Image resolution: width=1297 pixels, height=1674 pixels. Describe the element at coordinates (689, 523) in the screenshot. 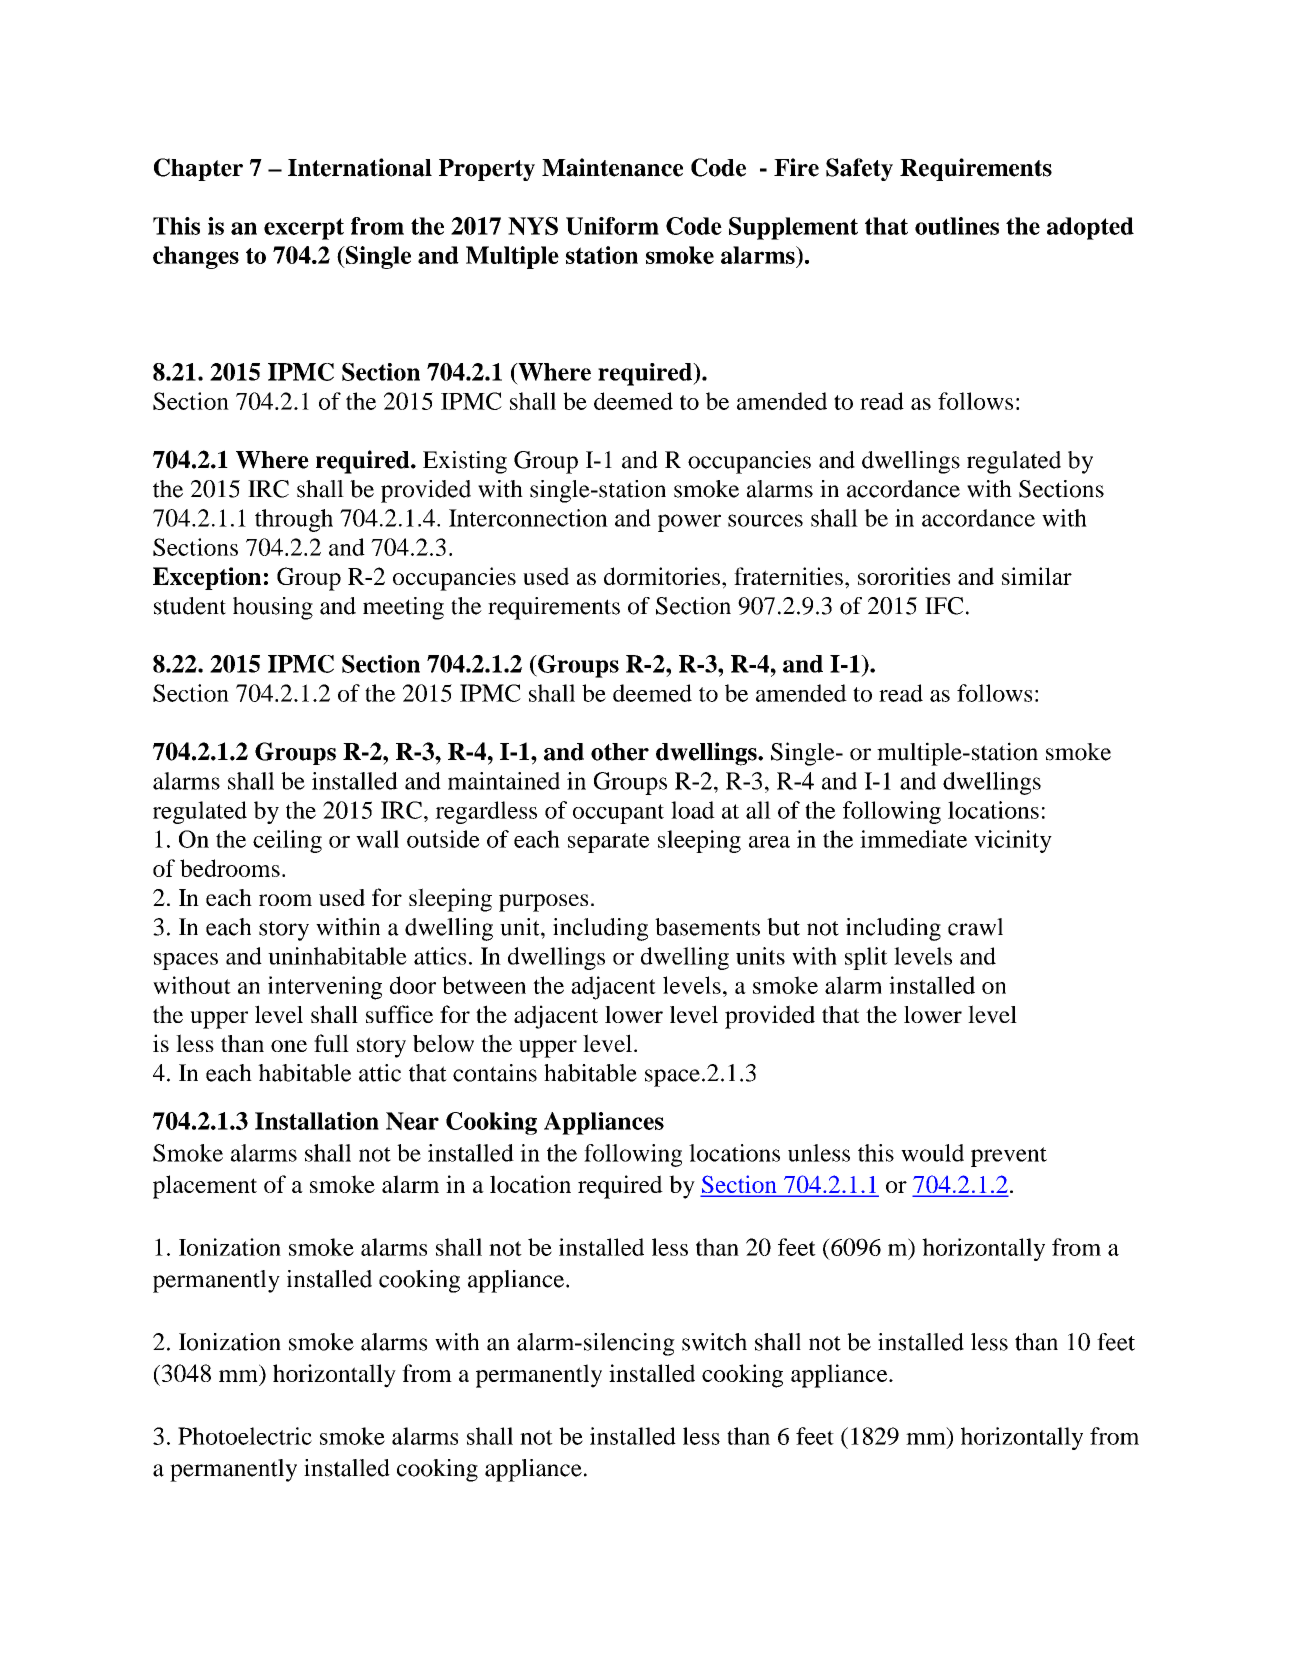

I see `power` at that location.
